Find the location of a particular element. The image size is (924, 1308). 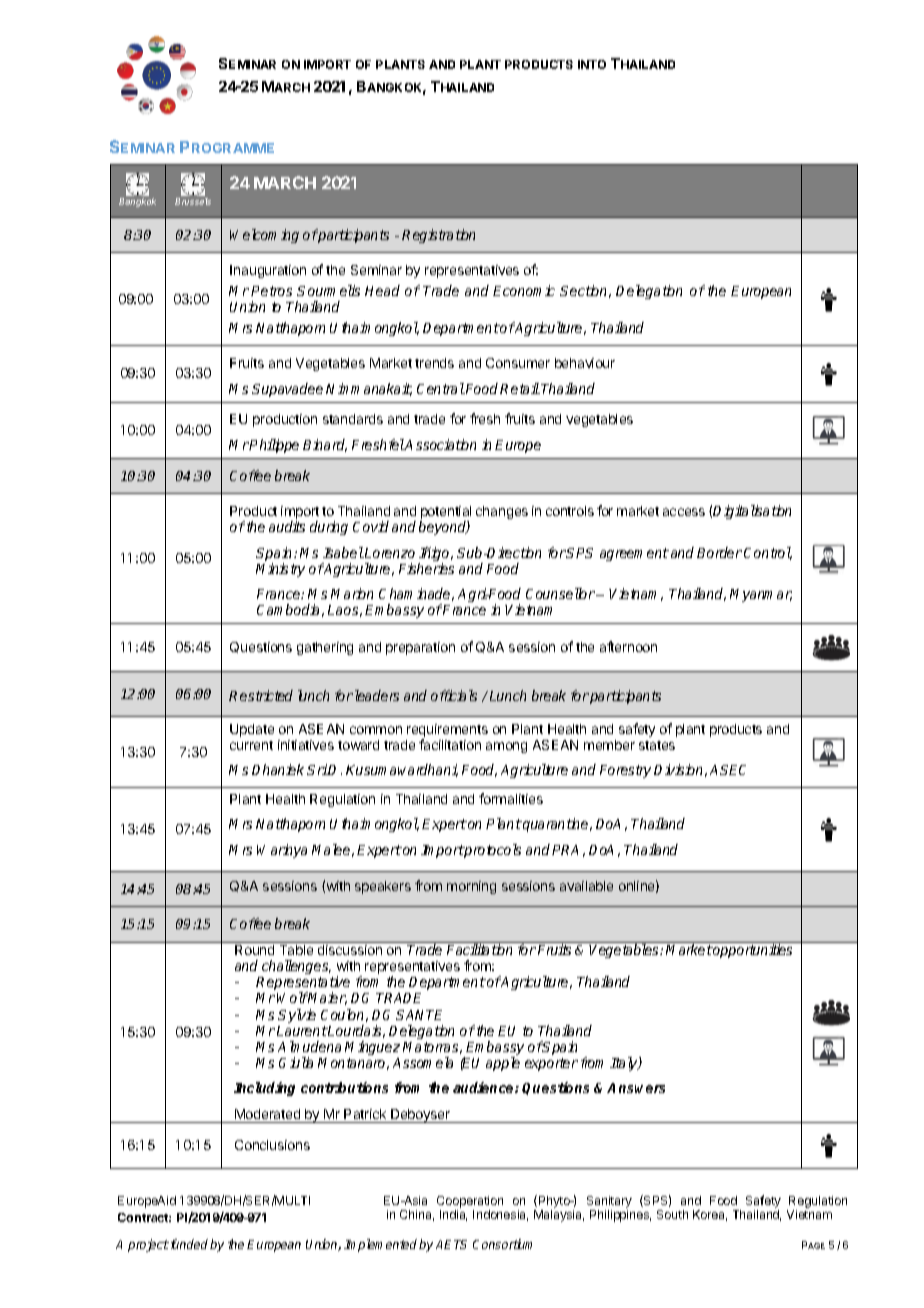

morning is located at coordinates (471, 887).
